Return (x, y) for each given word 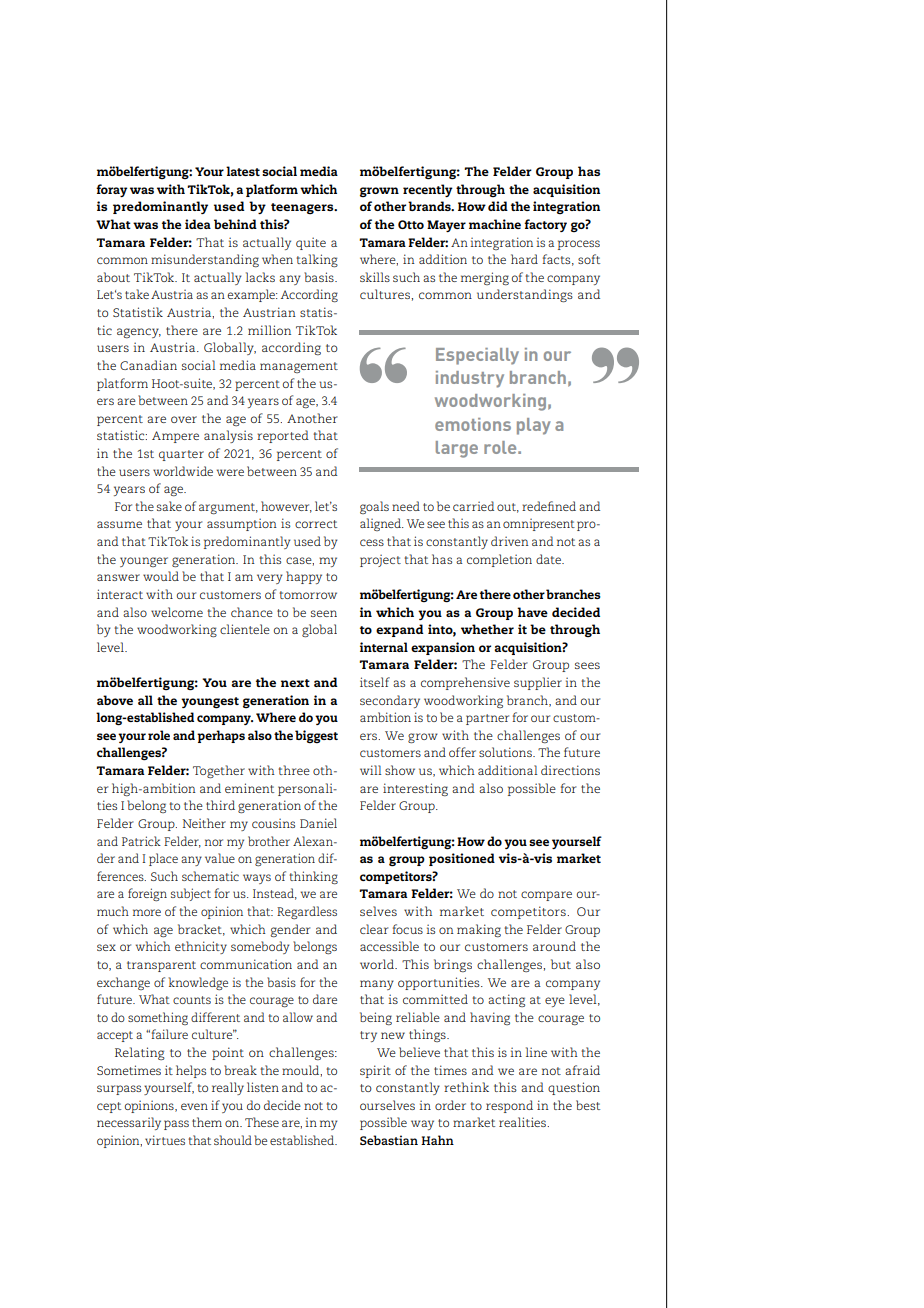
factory (545, 225)
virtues (165, 1140)
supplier (538, 683)
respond (509, 1106)
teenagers (303, 208)
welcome (177, 612)
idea (198, 224)
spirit (375, 1071)
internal (384, 647)
